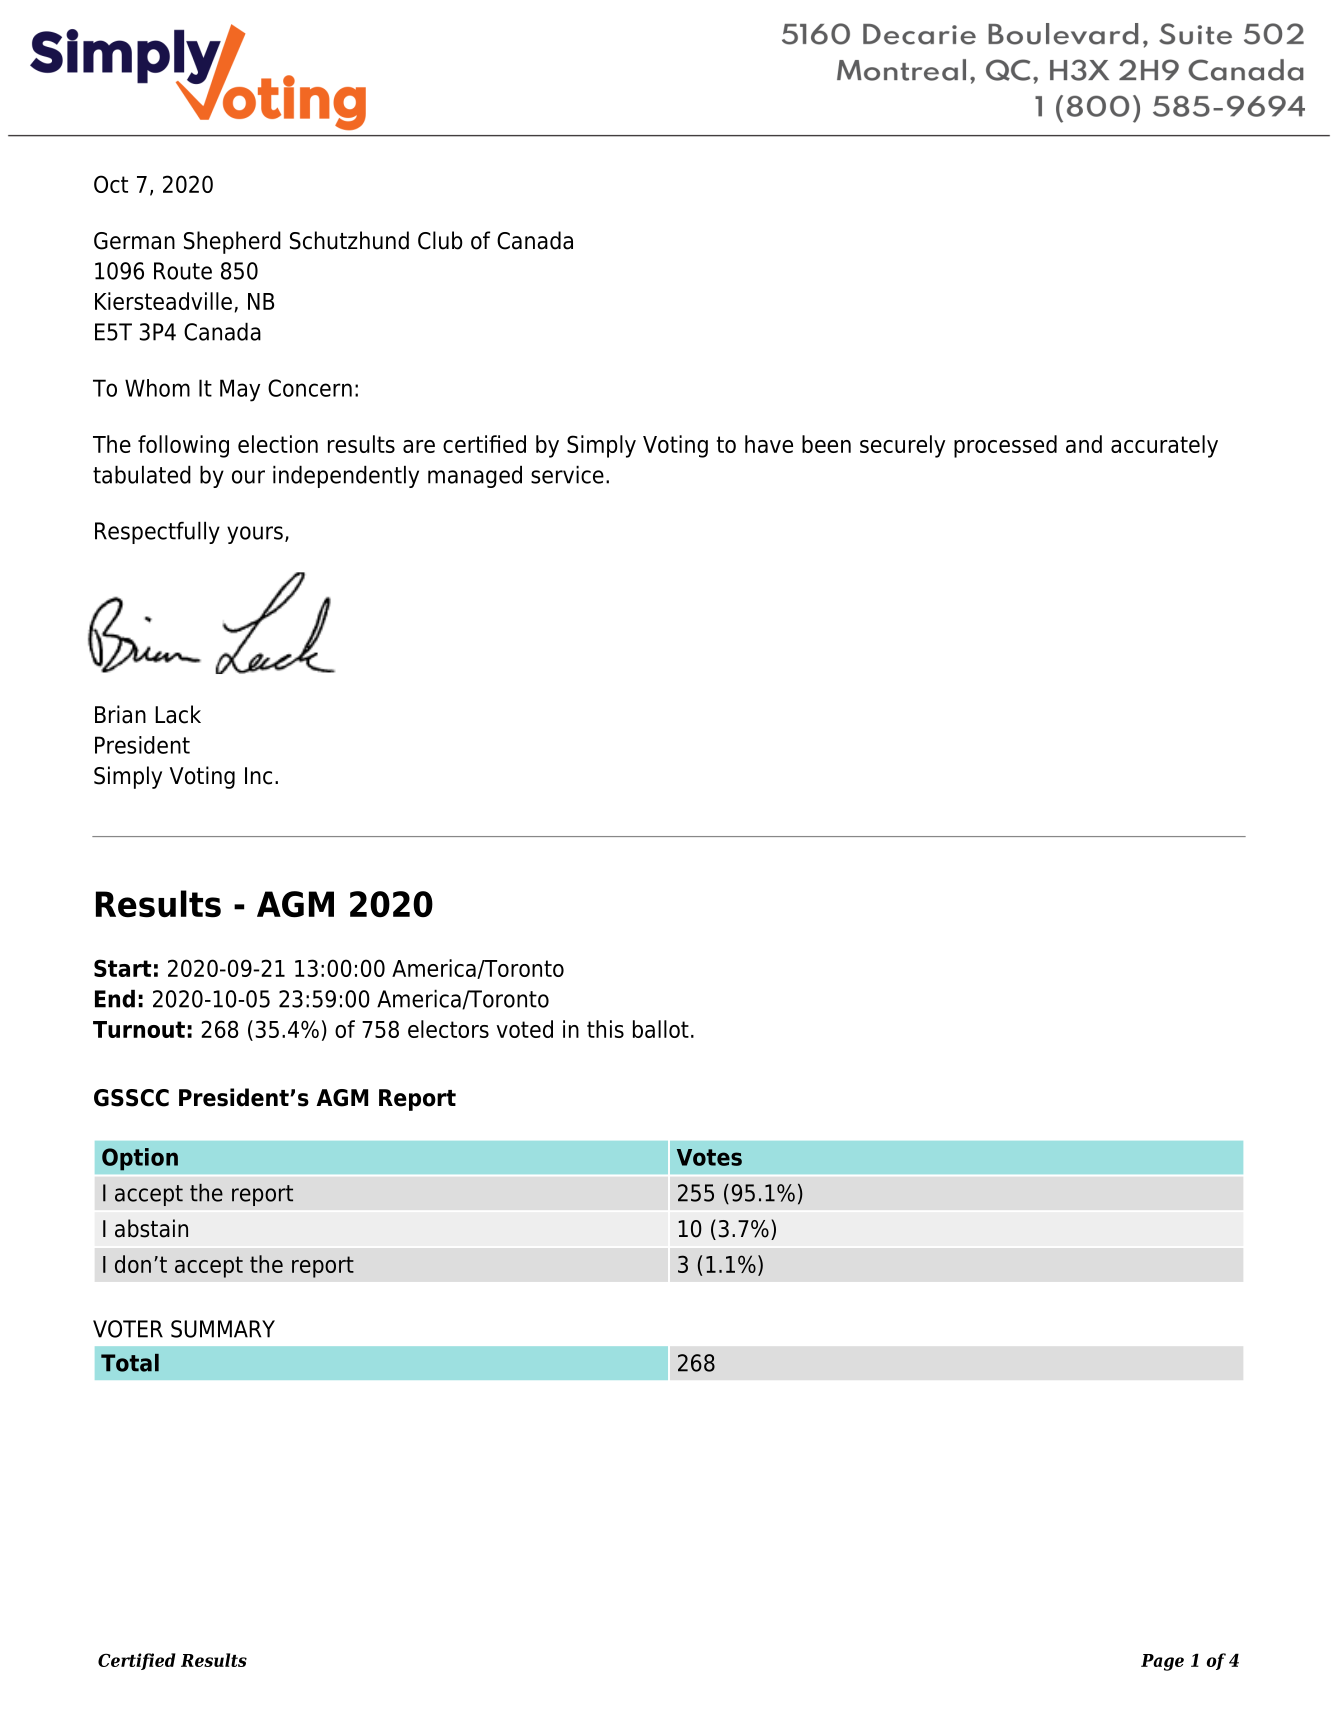 This screenshot has height=1732, width=1338. Describe the element at coordinates (661, 1029) in the screenshot. I see `ballot` at that location.
